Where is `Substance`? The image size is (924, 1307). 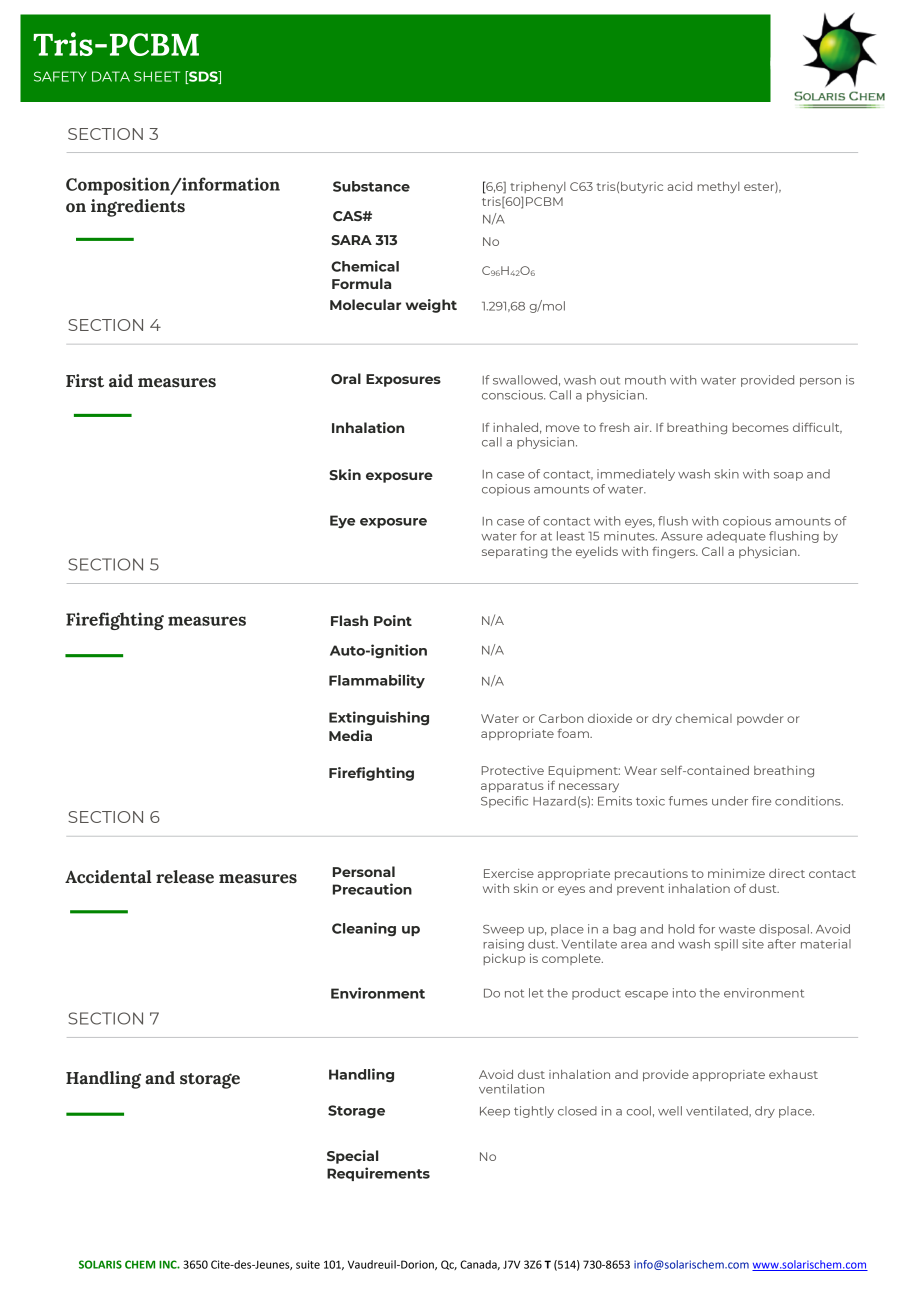
Substance is located at coordinates (371, 186).
